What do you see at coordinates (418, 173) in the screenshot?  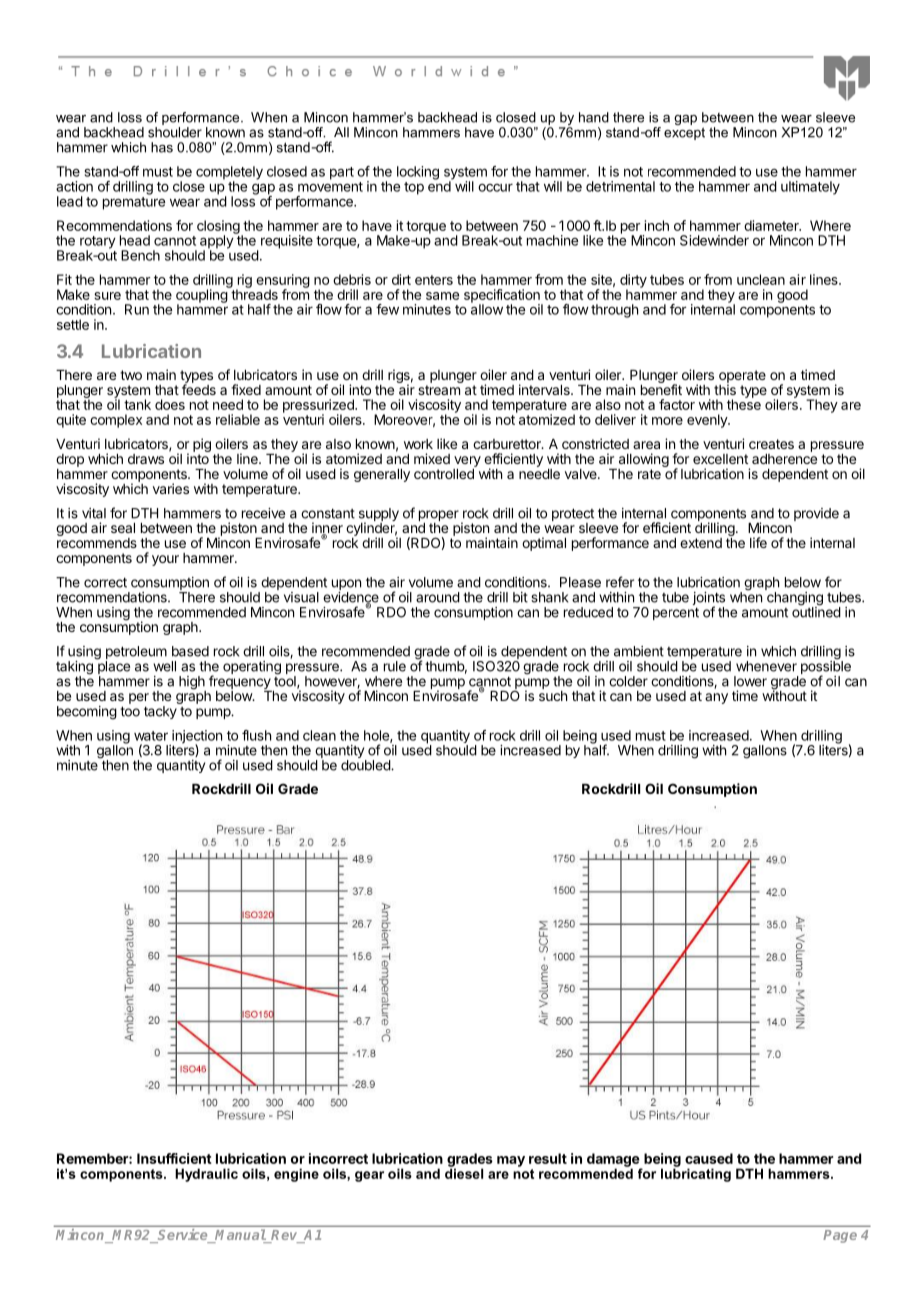 I see `locking` at bounding box center [418, 173].
